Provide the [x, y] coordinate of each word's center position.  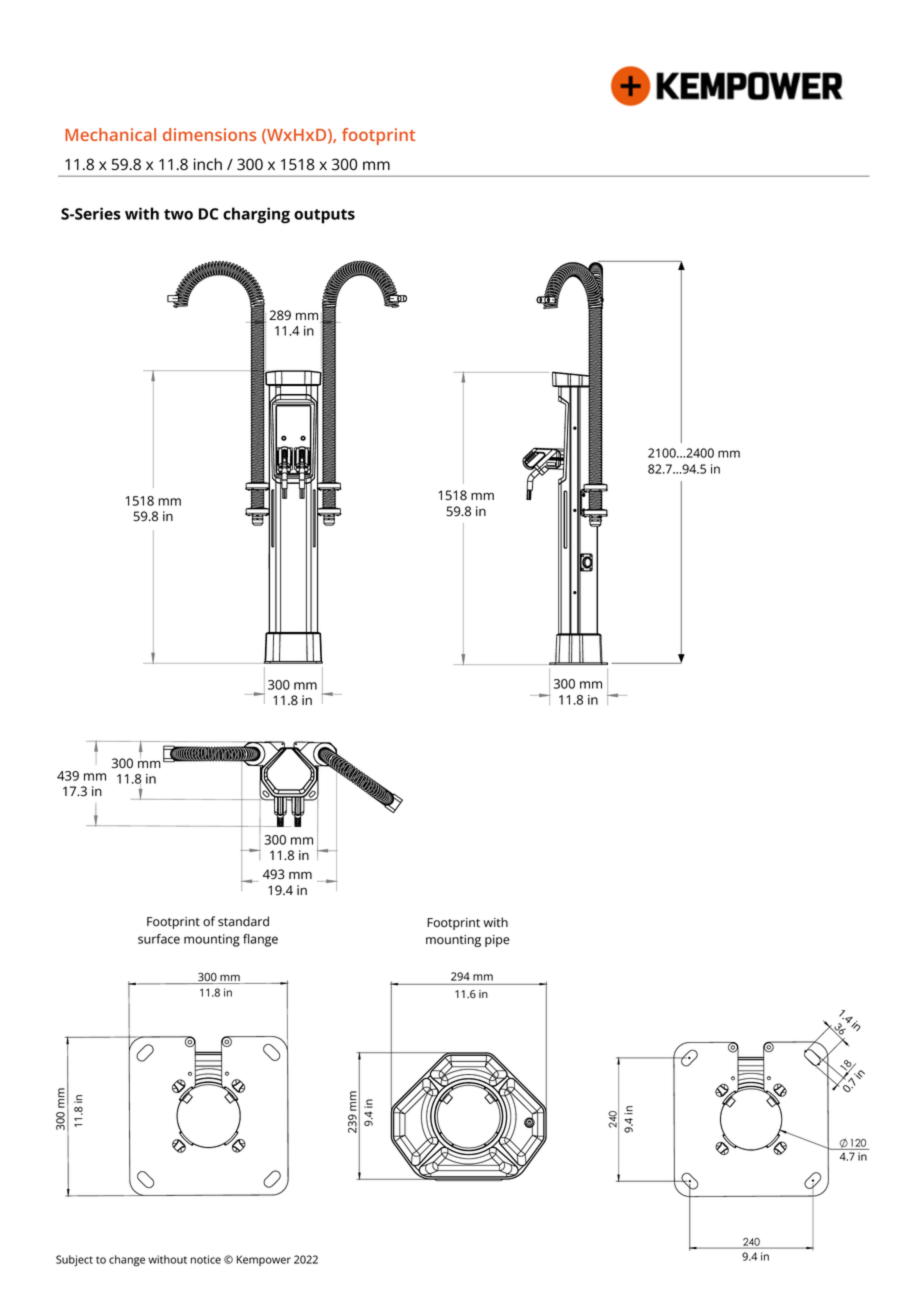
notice [206, 1259]
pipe [497, 941]
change [127, 1261]
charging [256, 215]
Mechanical [110, 134]
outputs [324, 216]
